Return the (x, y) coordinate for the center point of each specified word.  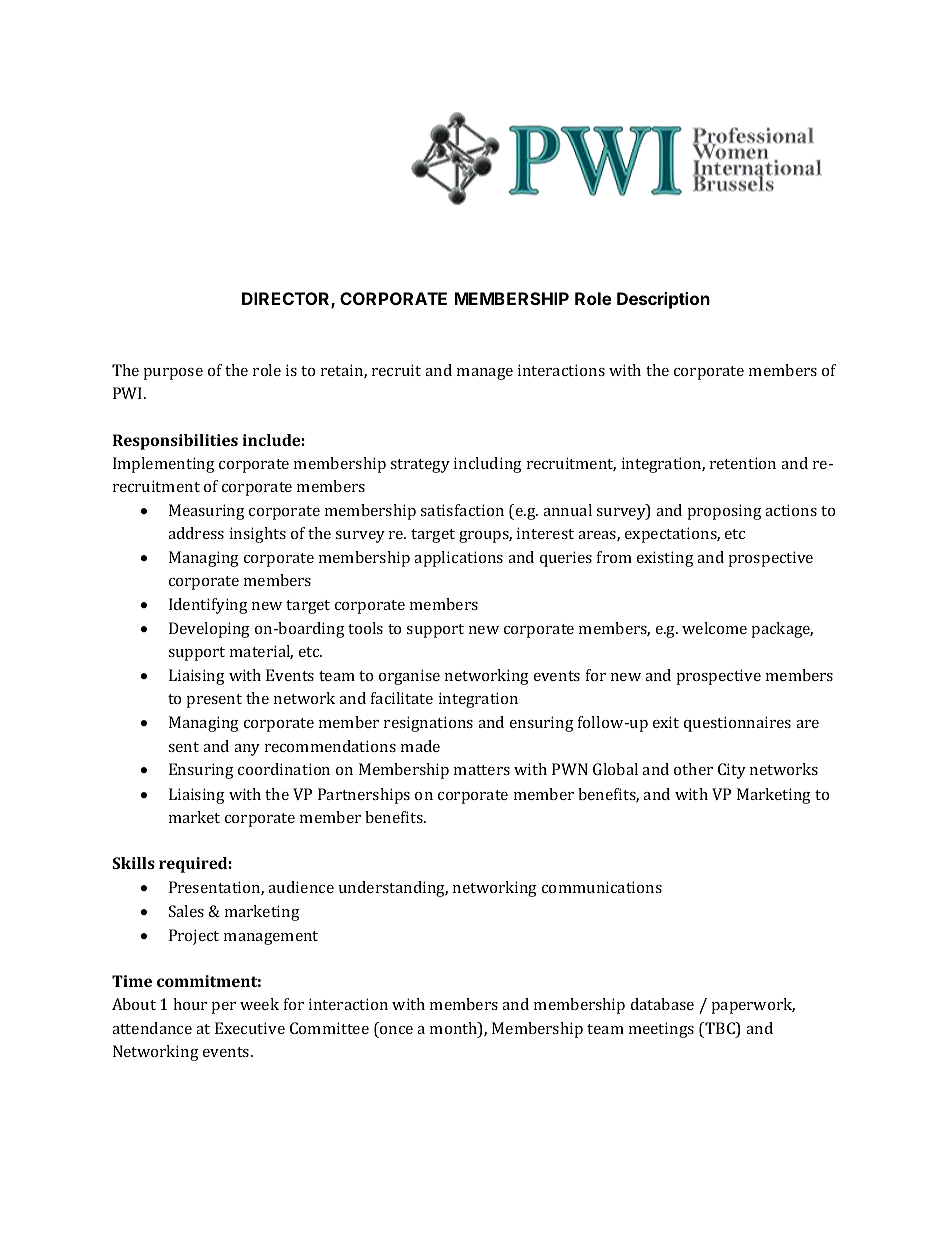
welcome (714, 628)
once (396, 1030)
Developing (209, 630)
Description (663, 300)
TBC (721, 1029)
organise (409, 677)
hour (190, 1004)
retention (743, 463)
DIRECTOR (287, 300)
